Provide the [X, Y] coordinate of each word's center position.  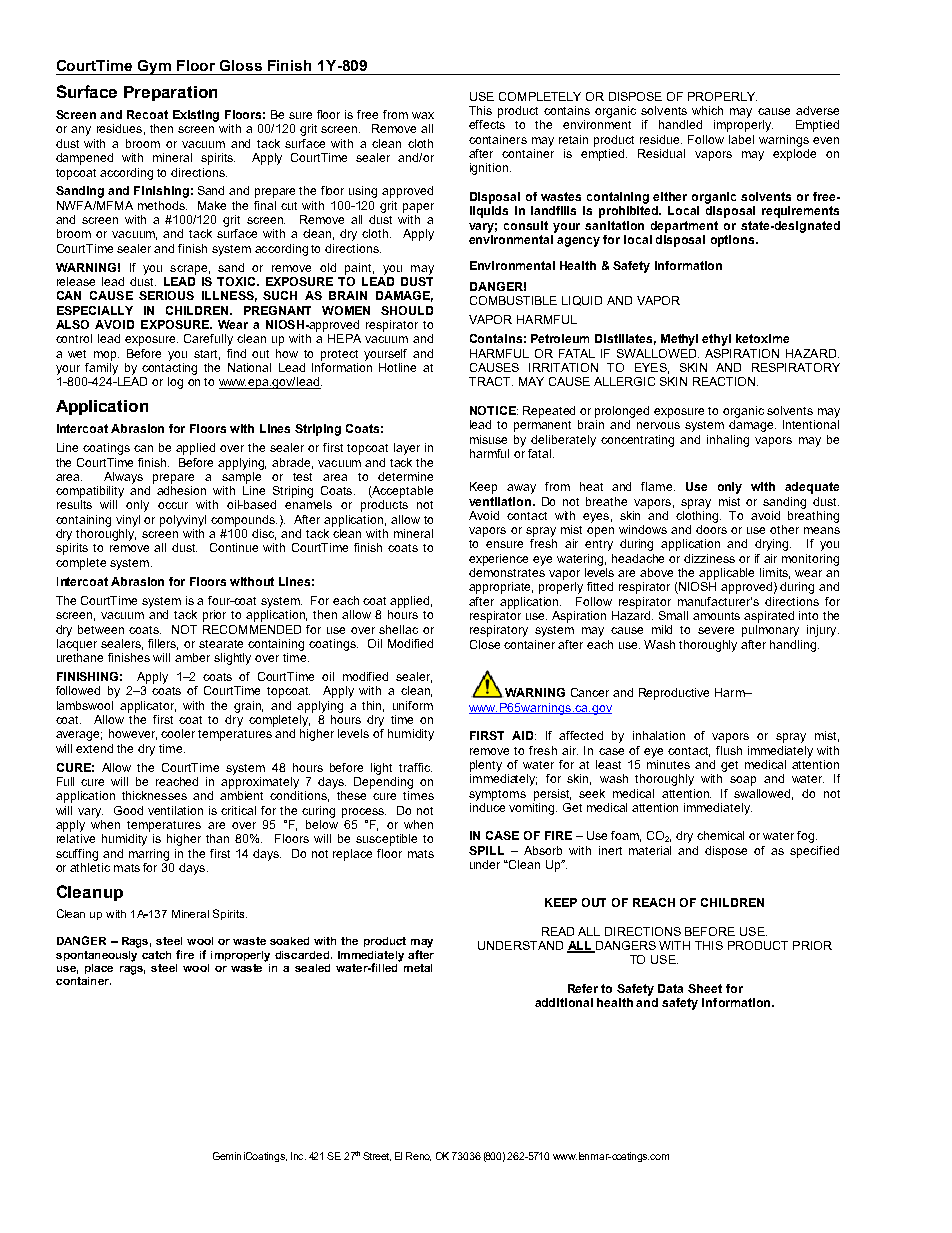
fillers [163, 644]
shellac [398, 629]
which [707, 110]
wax [423, 115]
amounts [716, 616]
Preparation [170, 93]
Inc [298, 1156]
